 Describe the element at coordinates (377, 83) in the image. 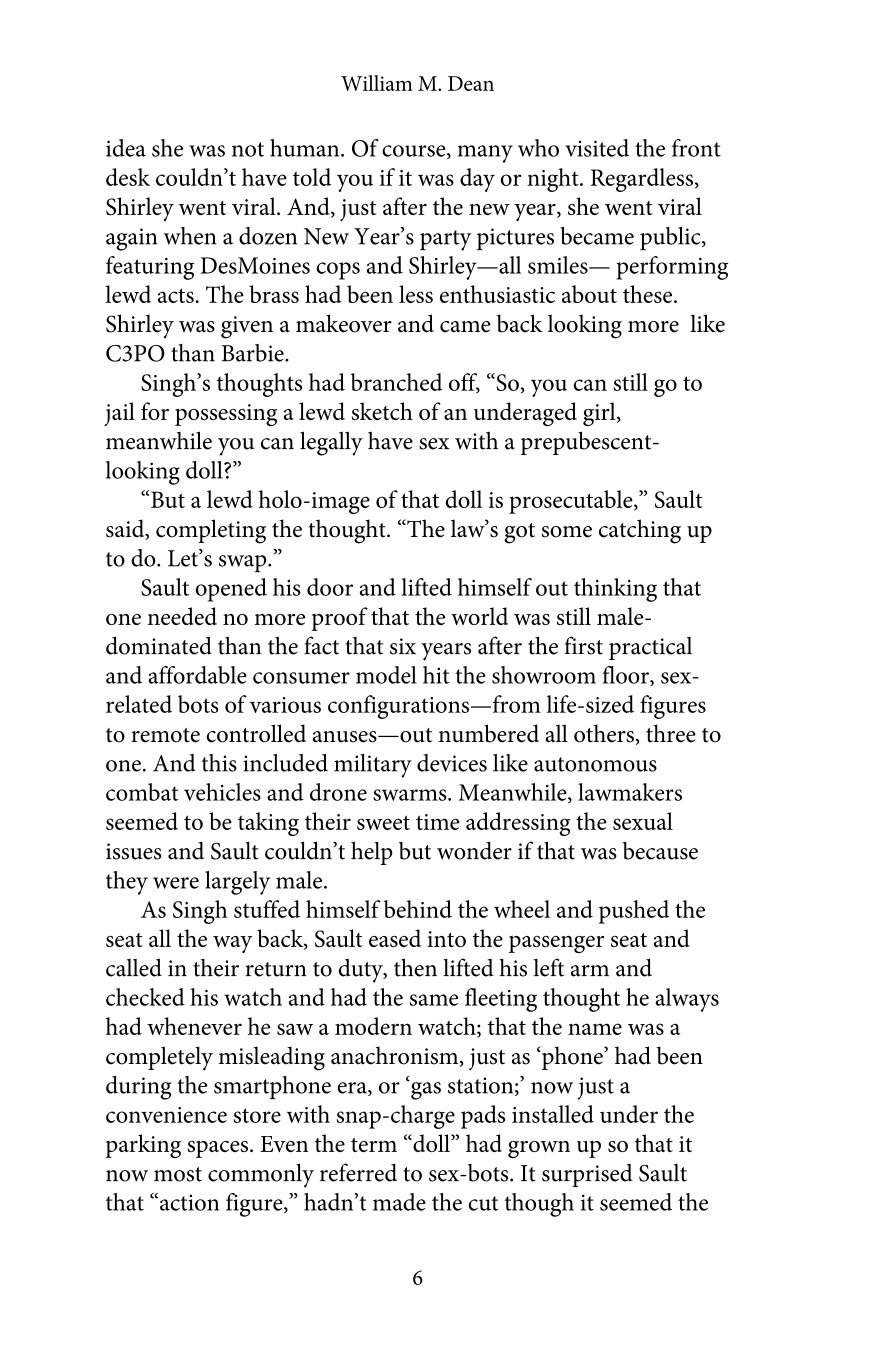

I see `William` at that location.
